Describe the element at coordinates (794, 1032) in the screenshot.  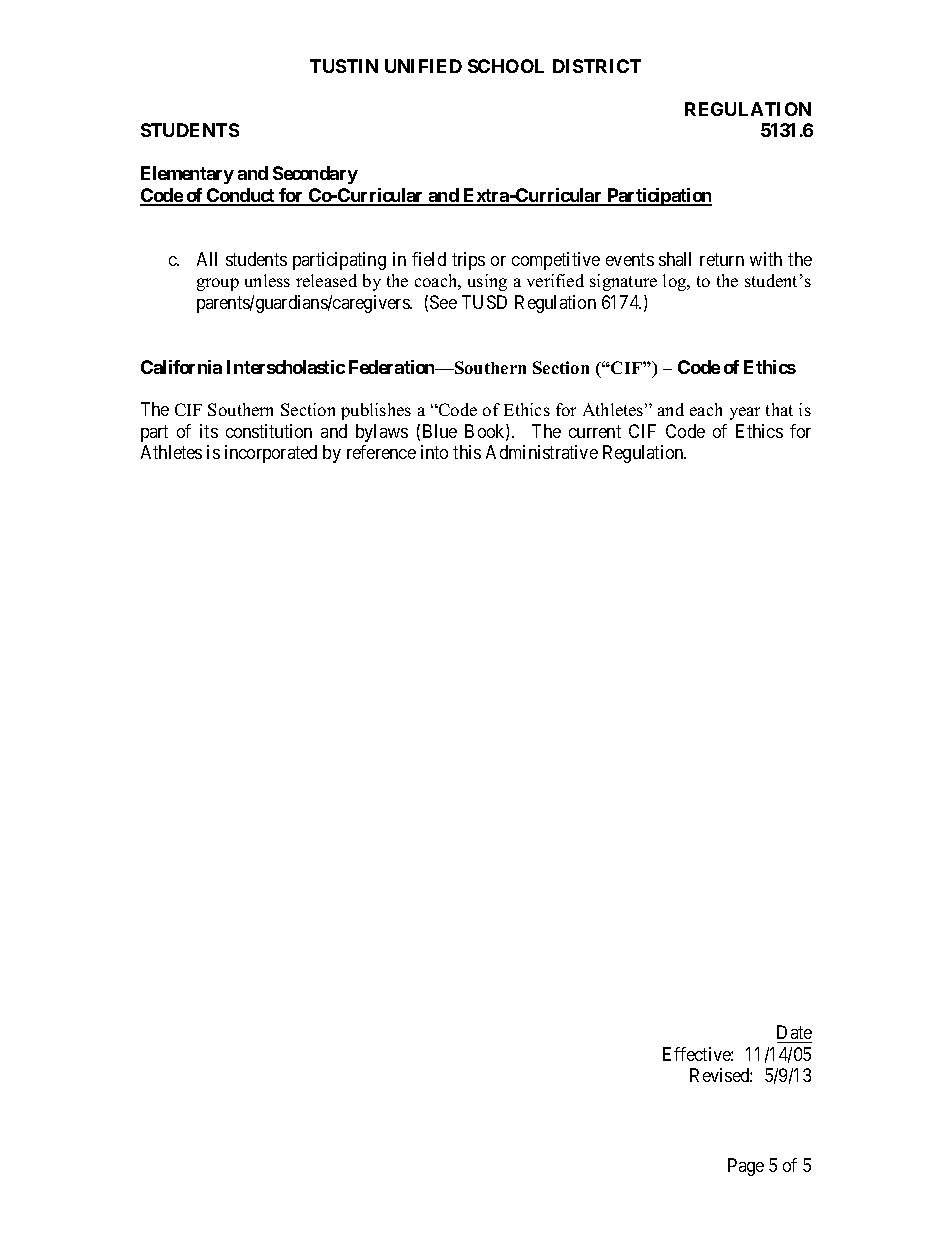
I see `Date` at that location.
